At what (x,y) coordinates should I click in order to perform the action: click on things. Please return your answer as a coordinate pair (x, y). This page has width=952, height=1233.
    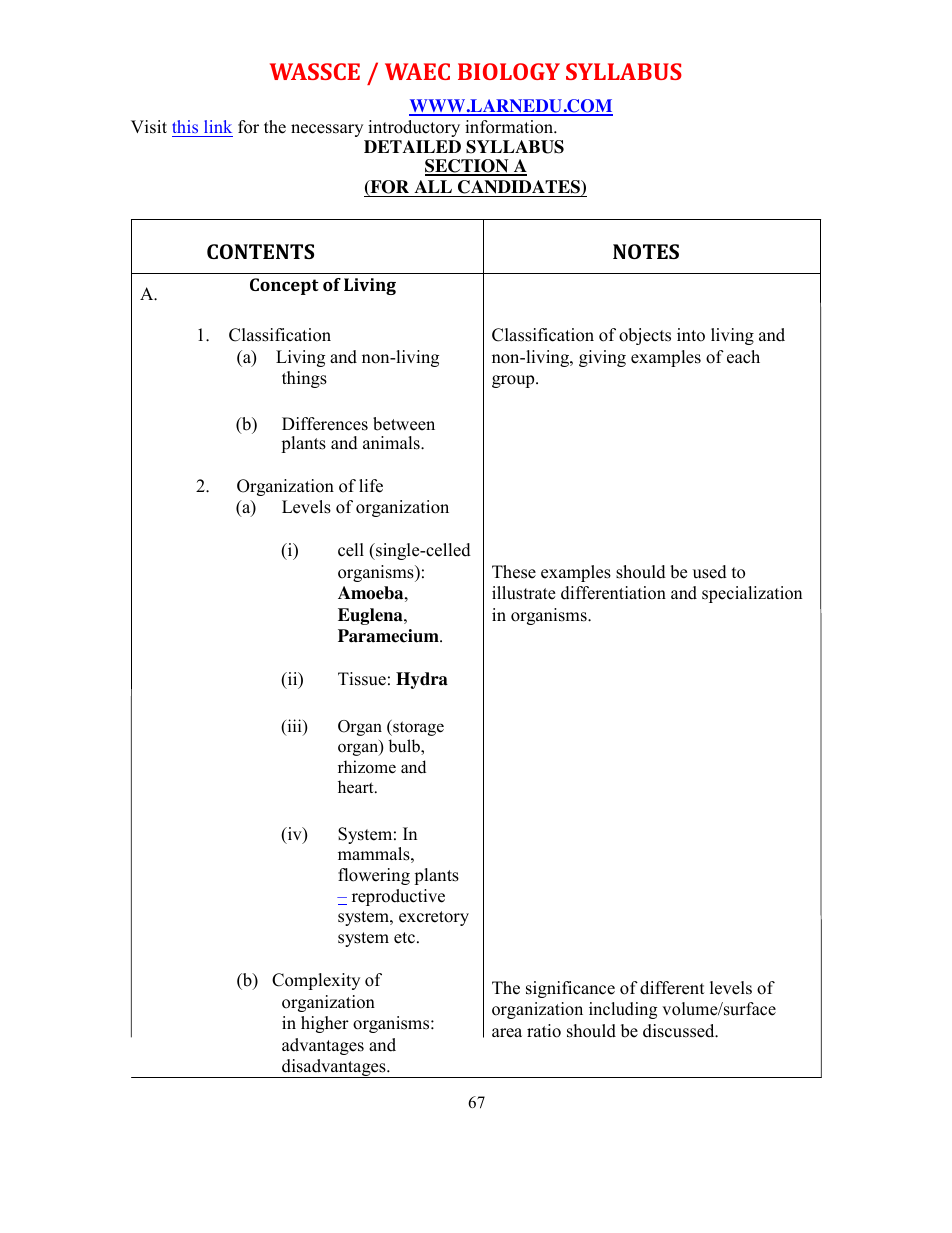
    Looking at the image, I should click on (304, 379).
